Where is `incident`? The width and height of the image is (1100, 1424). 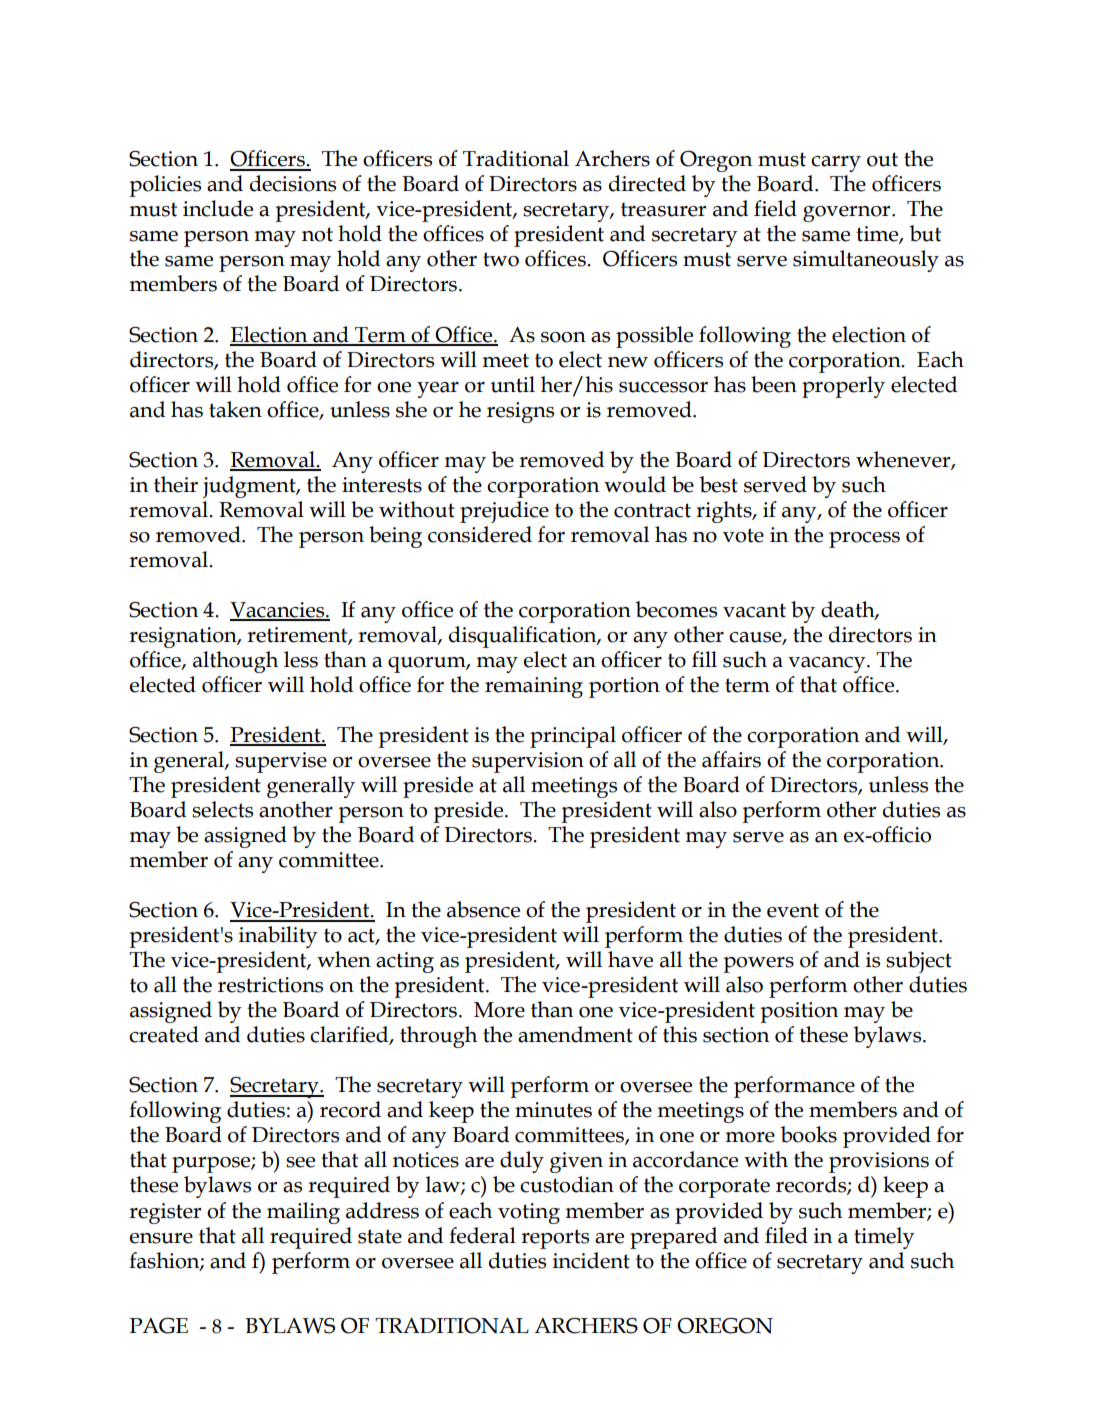
incident is located at coordinates (591, 1260).
